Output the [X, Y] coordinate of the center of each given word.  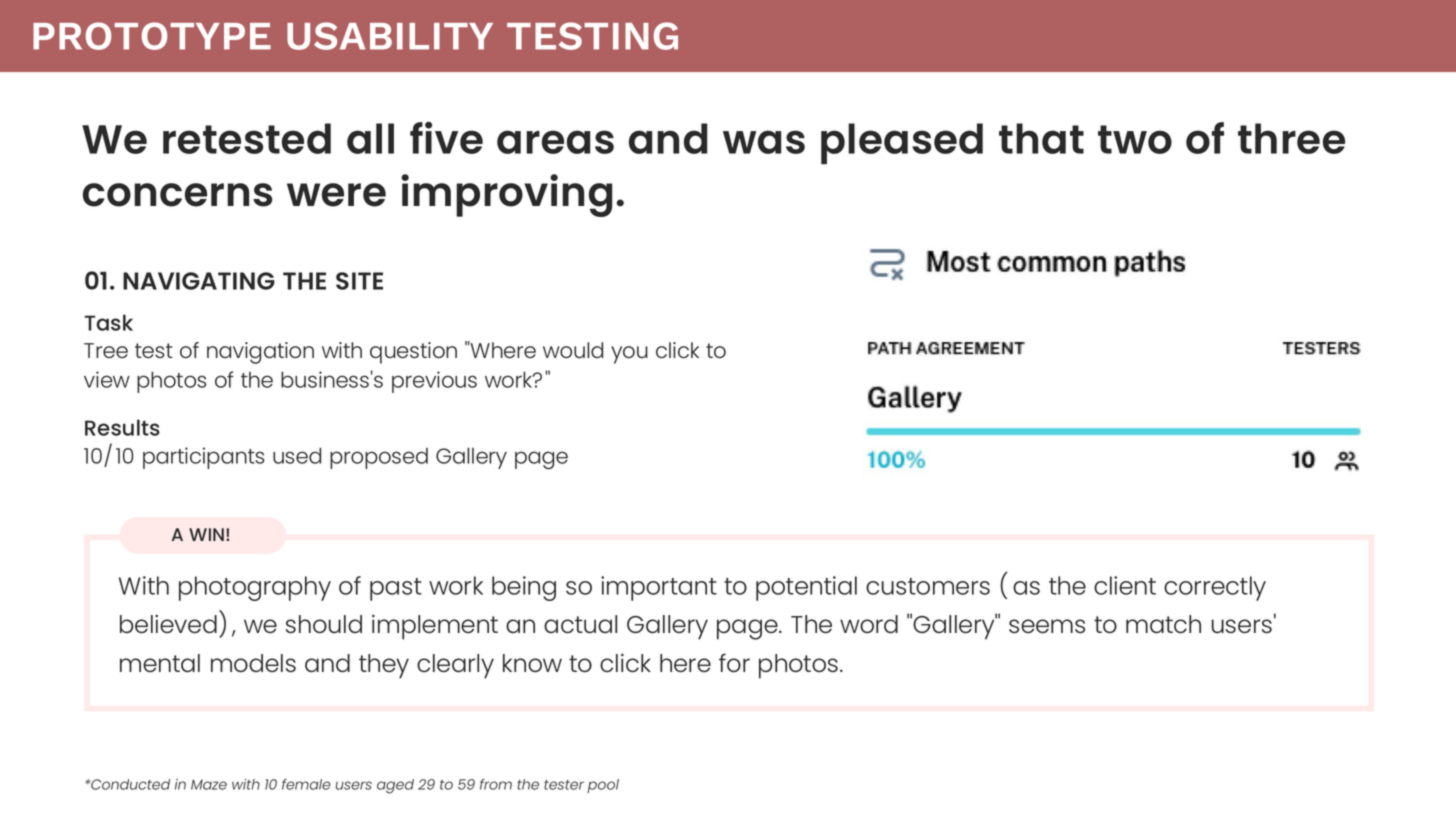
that [1041, 138]
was [764, 142]
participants [204, 458]
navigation [260, 353]
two [1135, 139]
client [1125, 585]
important [659, 588]
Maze [209, 784]
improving [506, 195]
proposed [379, 458]
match [1163, 624]
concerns [177, 195]
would [573, 350]
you [629, 355]
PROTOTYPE [152, 36]
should [324, 624]
